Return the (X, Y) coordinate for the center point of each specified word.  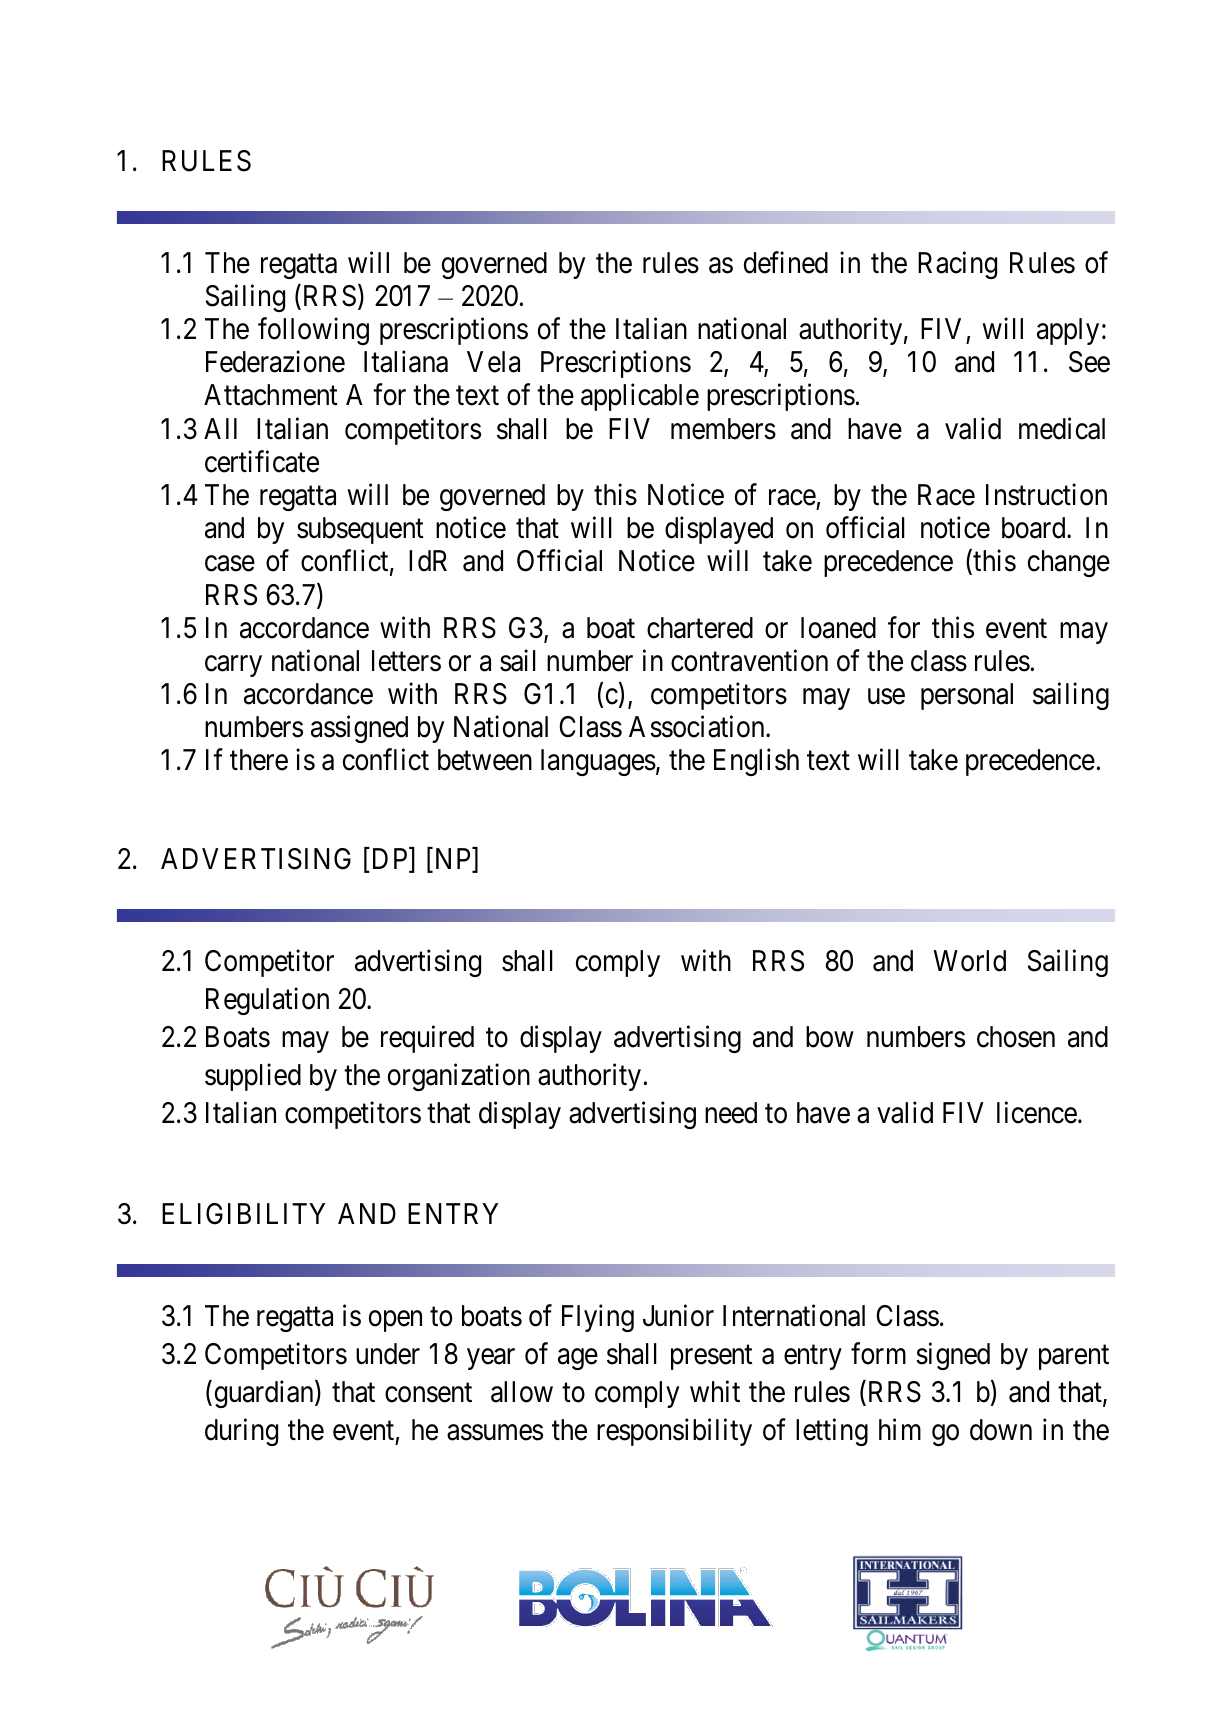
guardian (265, 1394)
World (969, 961)
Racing (957, 265)
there (259, 760)
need (731, 1113)
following (313, 331)
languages (598, 762)
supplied (253, 1077)
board (1035, 528)
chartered (700, 628)
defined (786, 262)
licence (1037, 1112)
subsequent (360, 530)
